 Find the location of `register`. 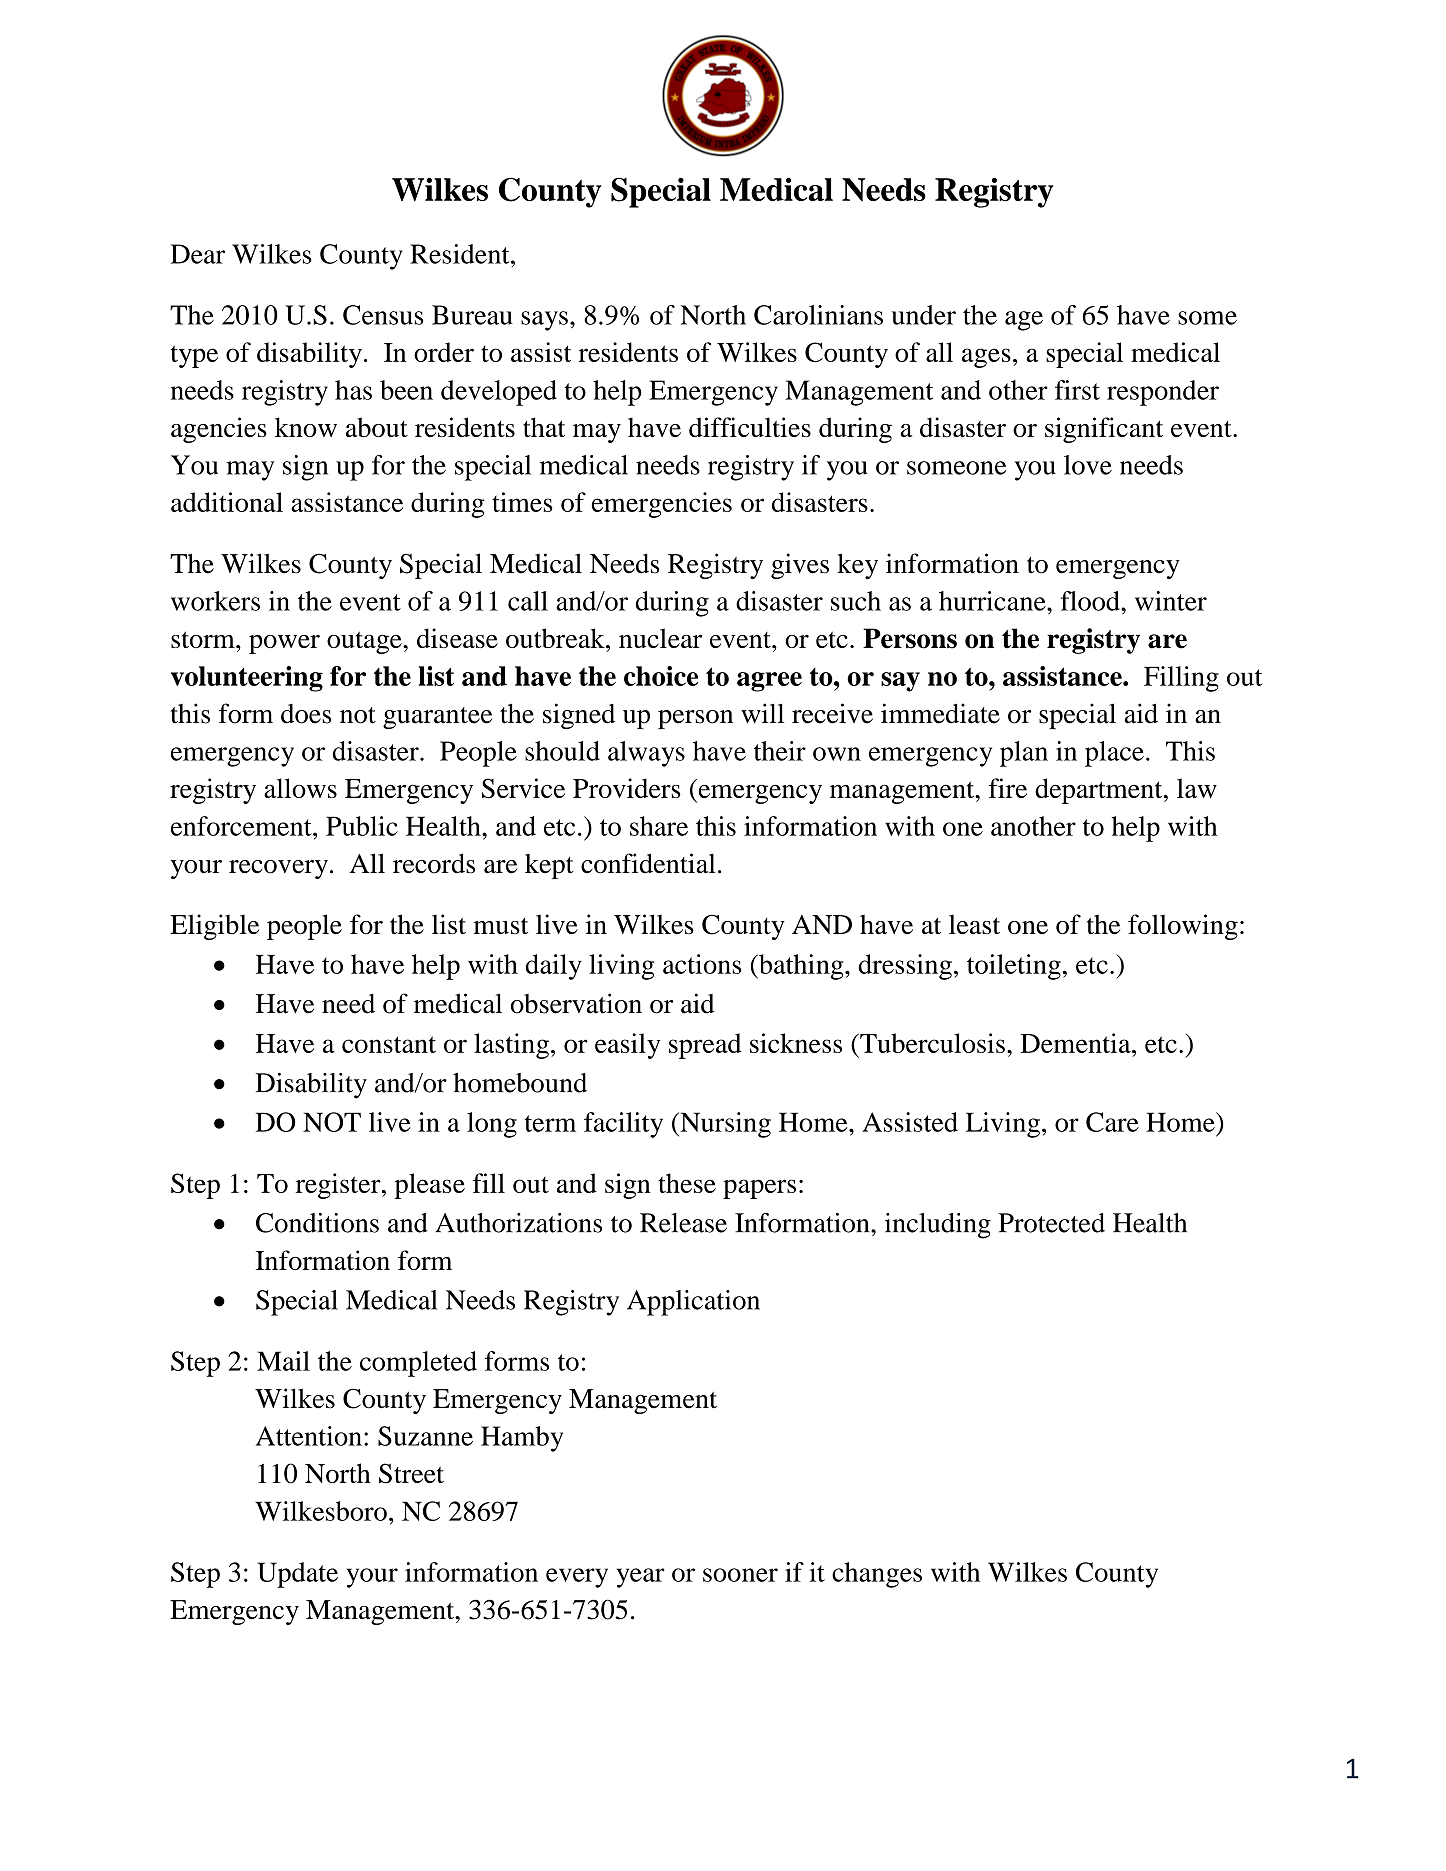

register is located at coordinates (339, 1186).
